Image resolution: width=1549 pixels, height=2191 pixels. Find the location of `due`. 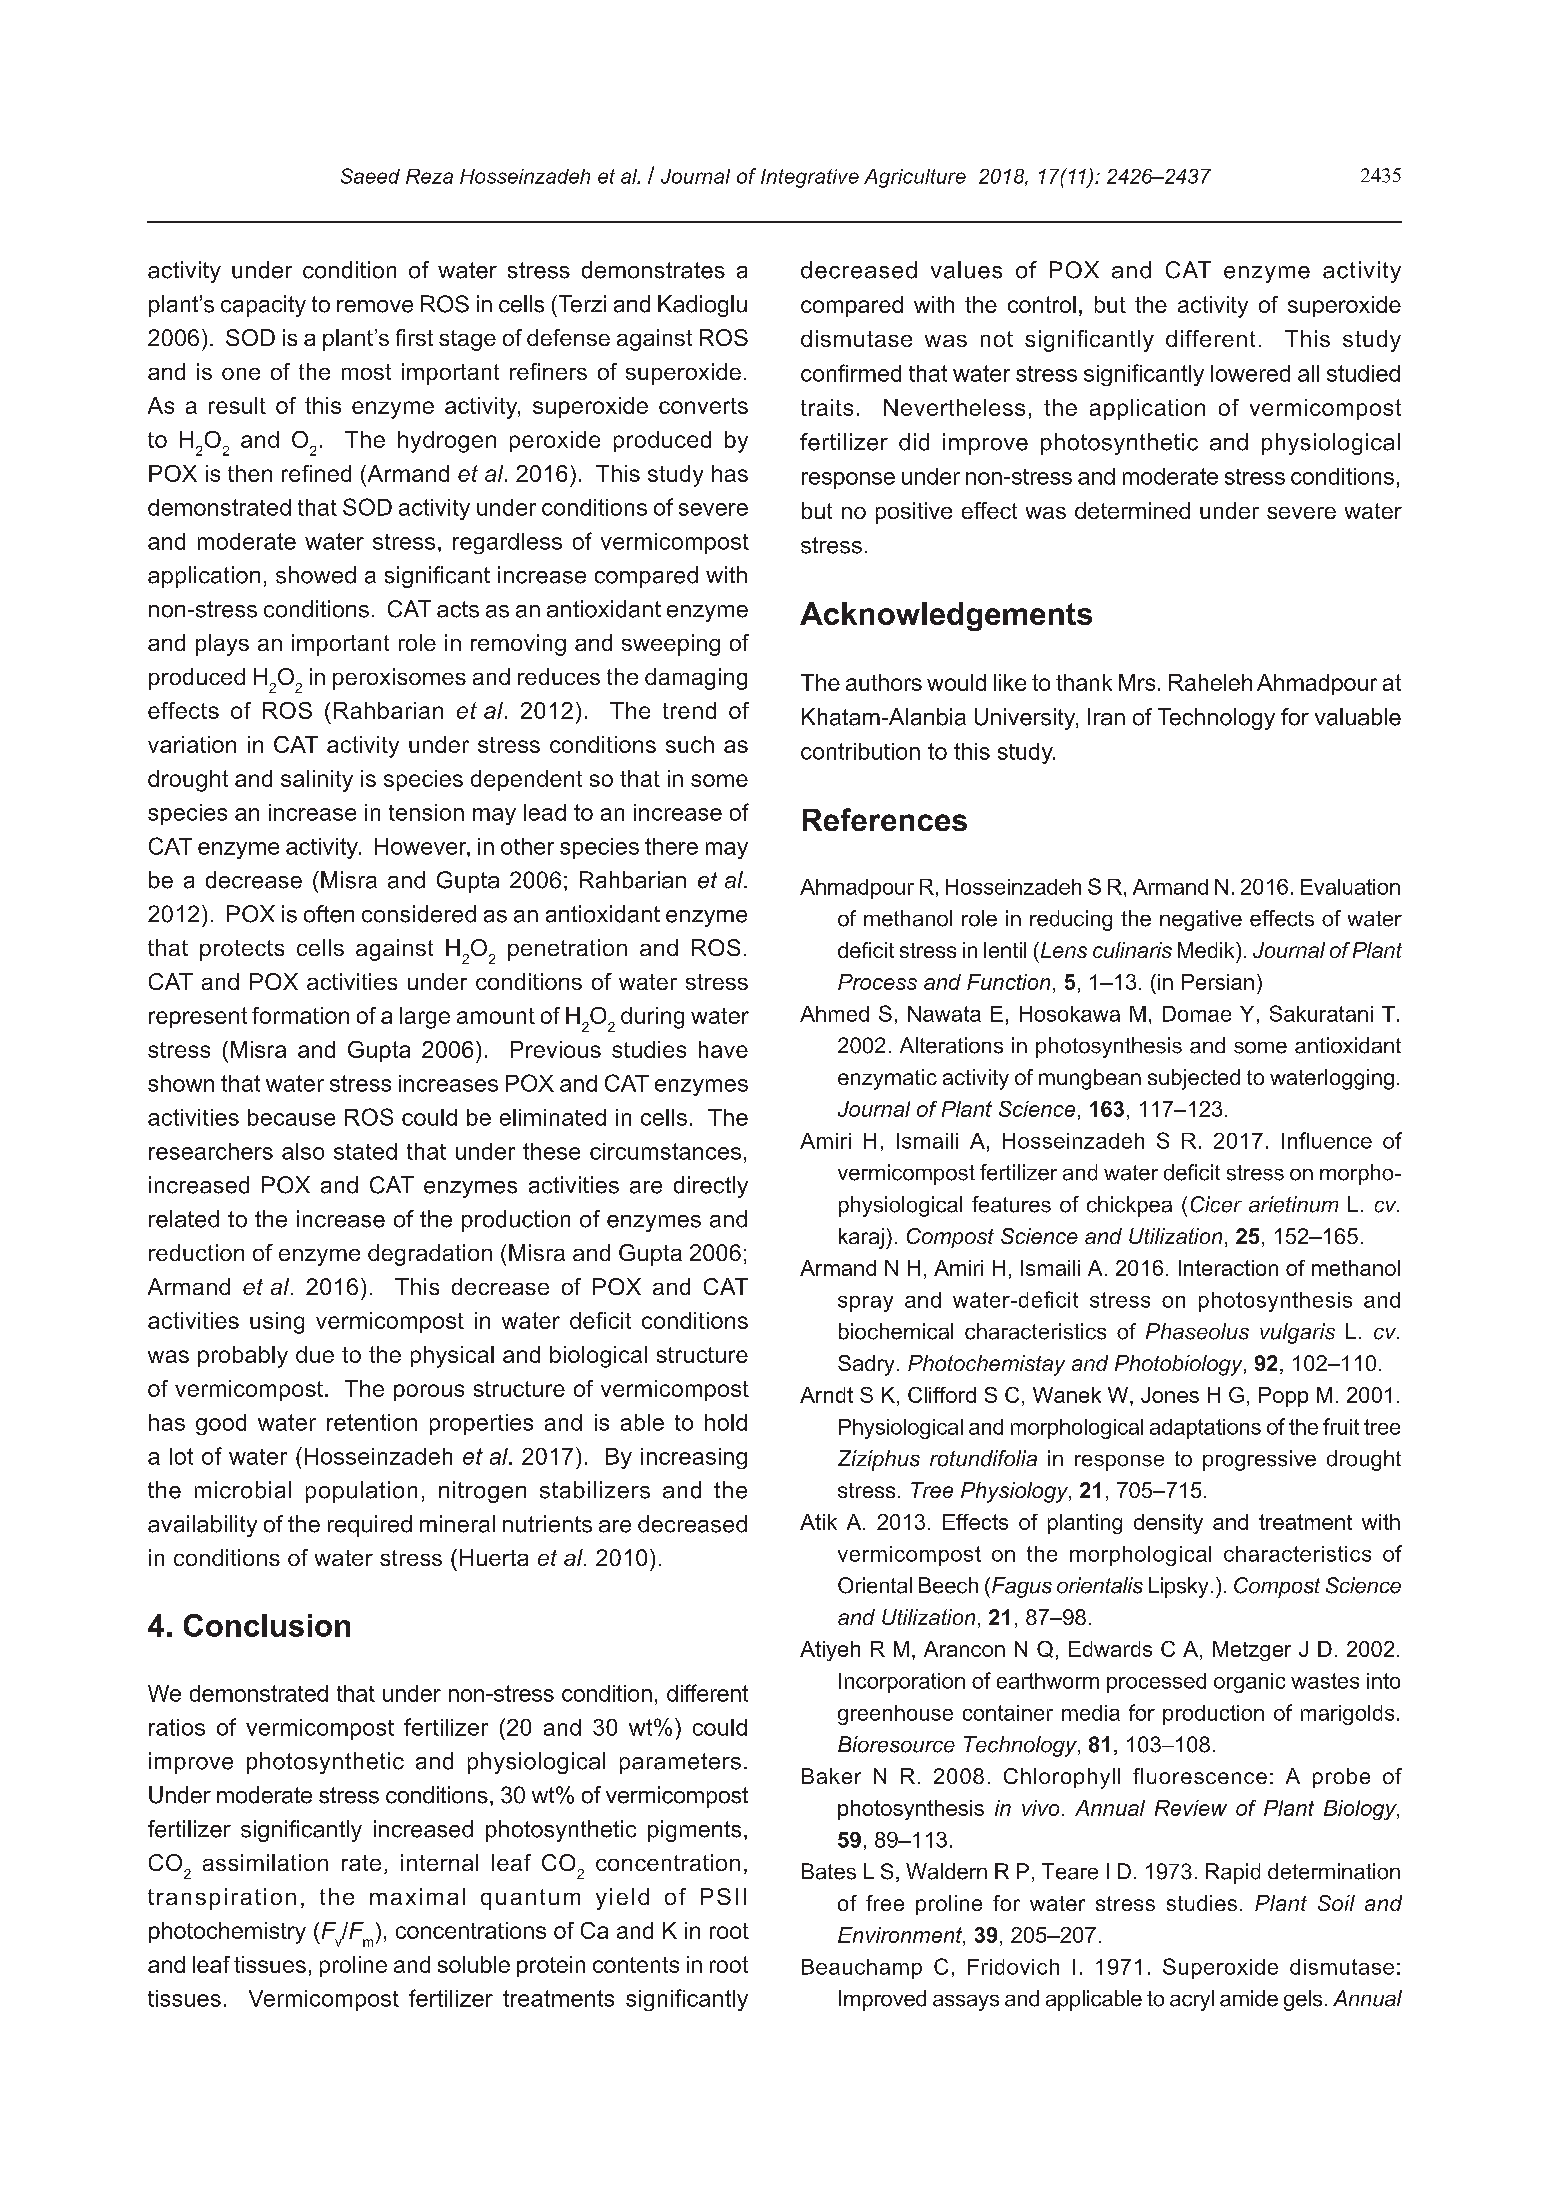

due is located at coordinates (315, 1354).
